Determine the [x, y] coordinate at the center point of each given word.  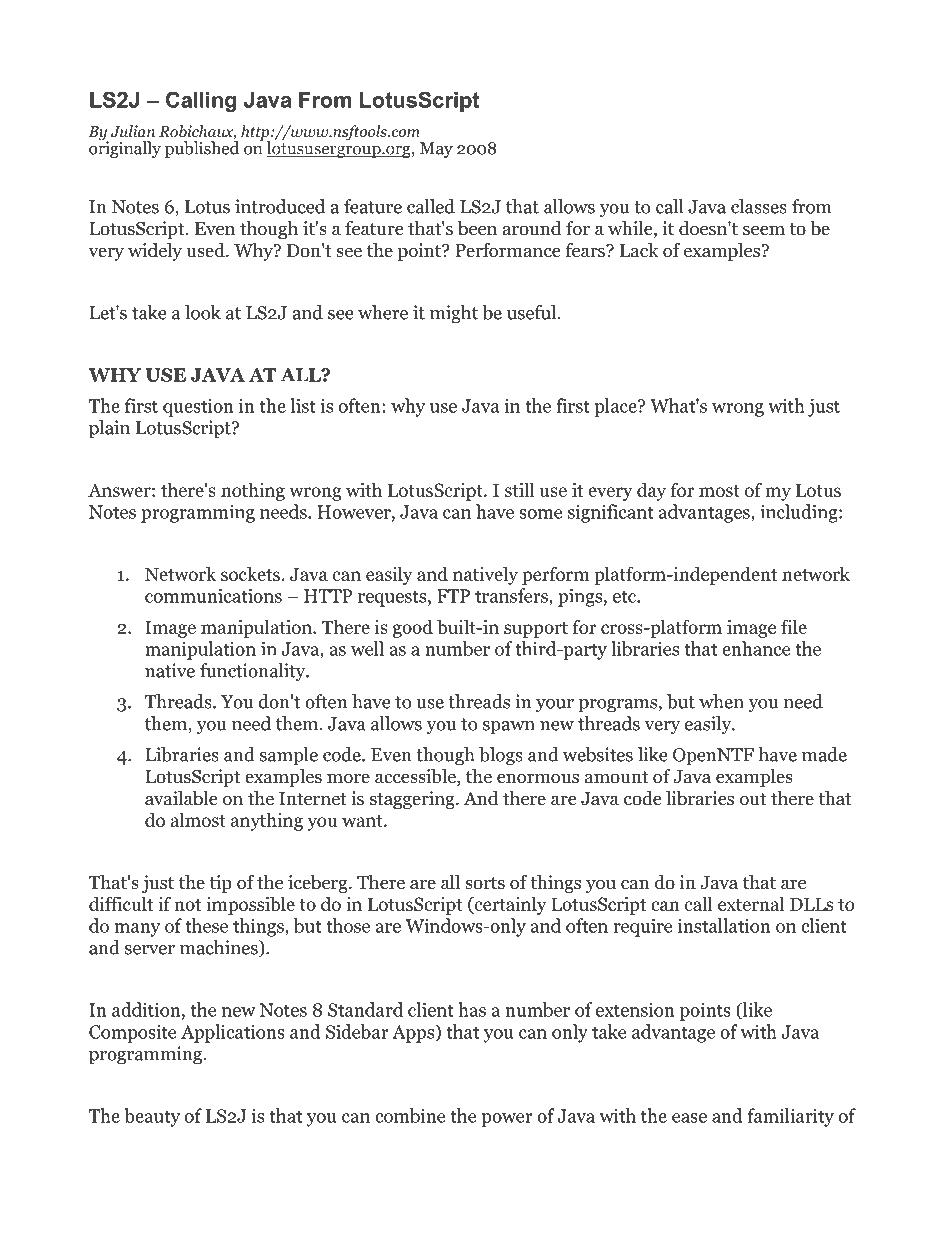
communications [213, 595]
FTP [453, 596]
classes [759, 206]
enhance [756, 648]
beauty [152, 1117]
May [436, 150]
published [202, 148]
